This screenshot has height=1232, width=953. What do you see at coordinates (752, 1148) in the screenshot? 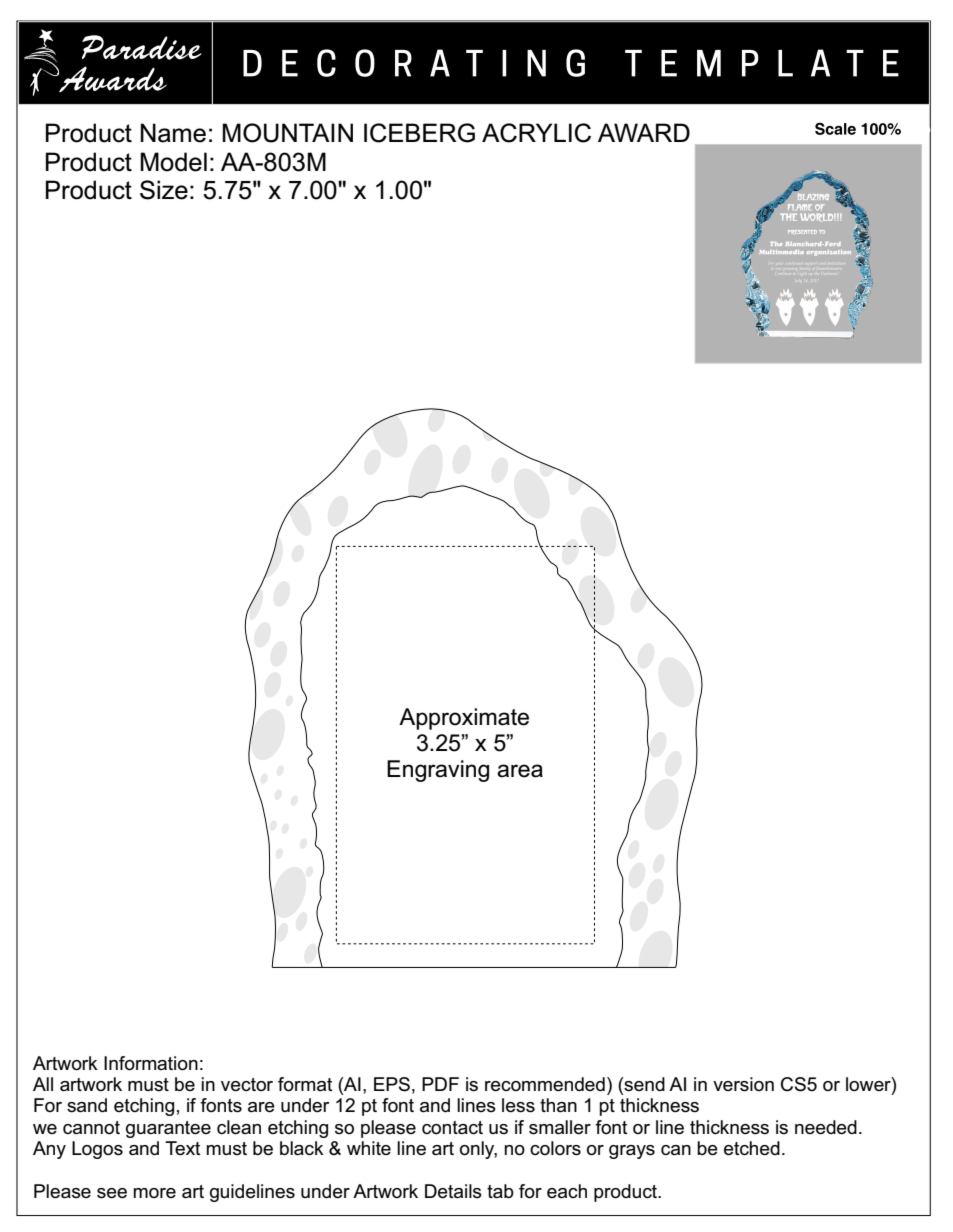
I see `etched` at bounding box center [752, 1148].
